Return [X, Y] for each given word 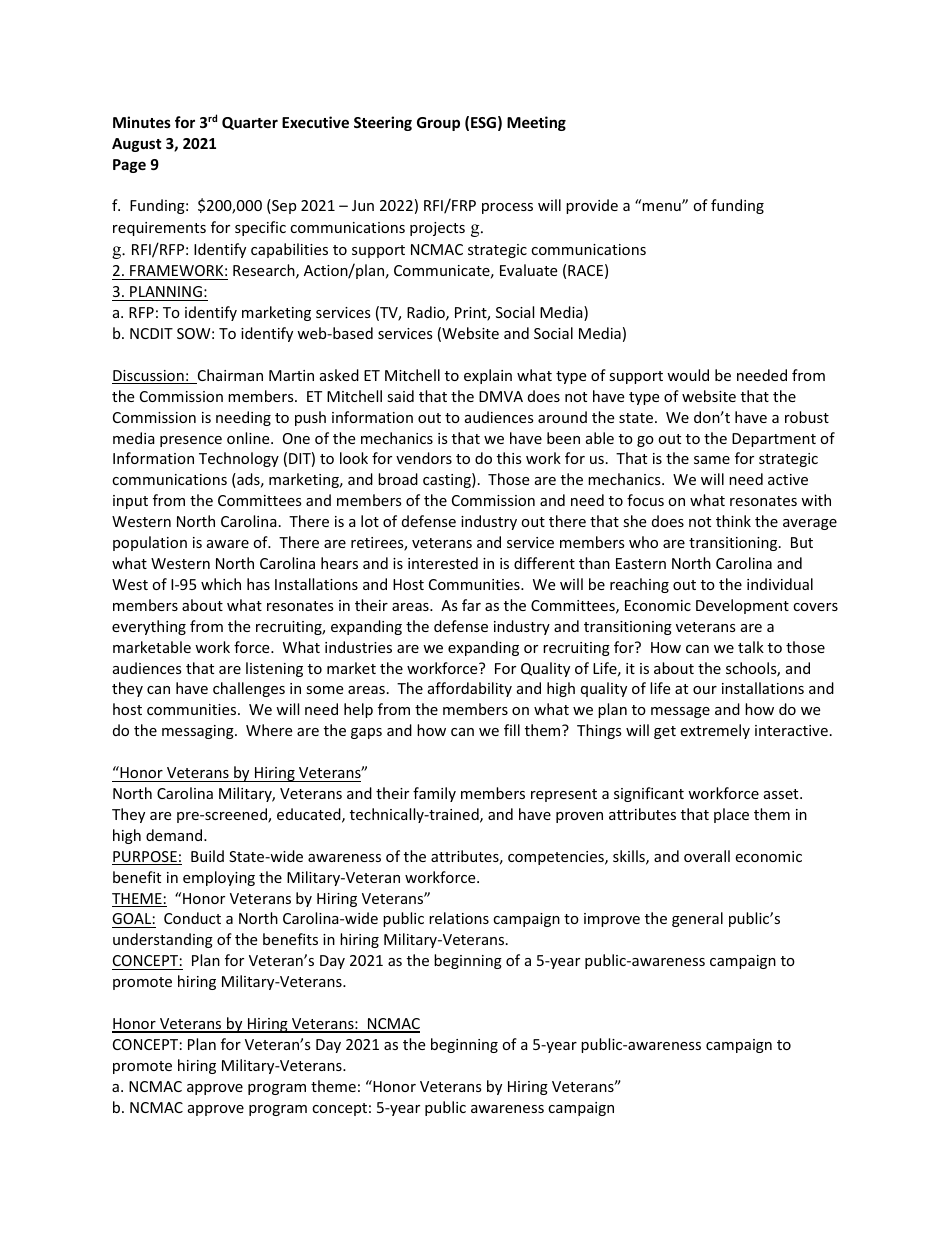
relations [459, 918]
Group [438, 124]
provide [592, 206]
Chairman [229, 376]
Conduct [192, 918]
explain [488, 376]
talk [751, 647]
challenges [249, 689]
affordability [470, 689]
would [688, 375]
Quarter [250, 123]
